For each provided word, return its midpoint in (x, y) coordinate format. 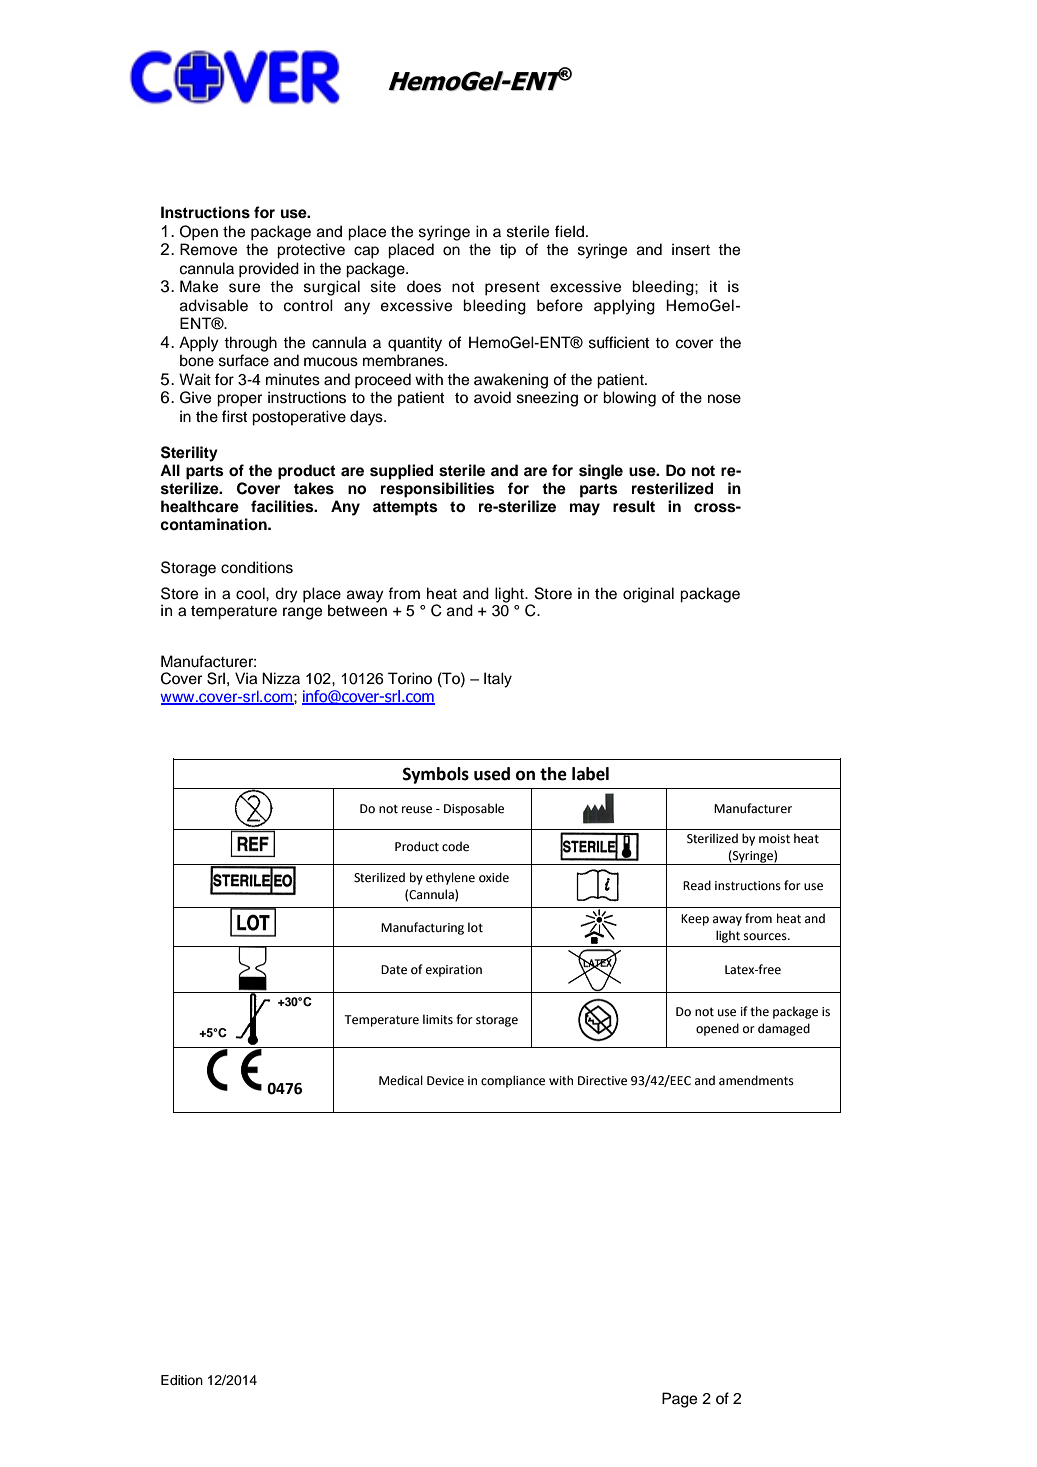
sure (244, 288)
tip (508, 251)
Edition (182, 1380)
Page (679, 1400)
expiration (454, 971)
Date (394, 970)
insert (691, 249)
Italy (498, 680)
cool (251, 593)
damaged (784, 1029)
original (648, 595)
